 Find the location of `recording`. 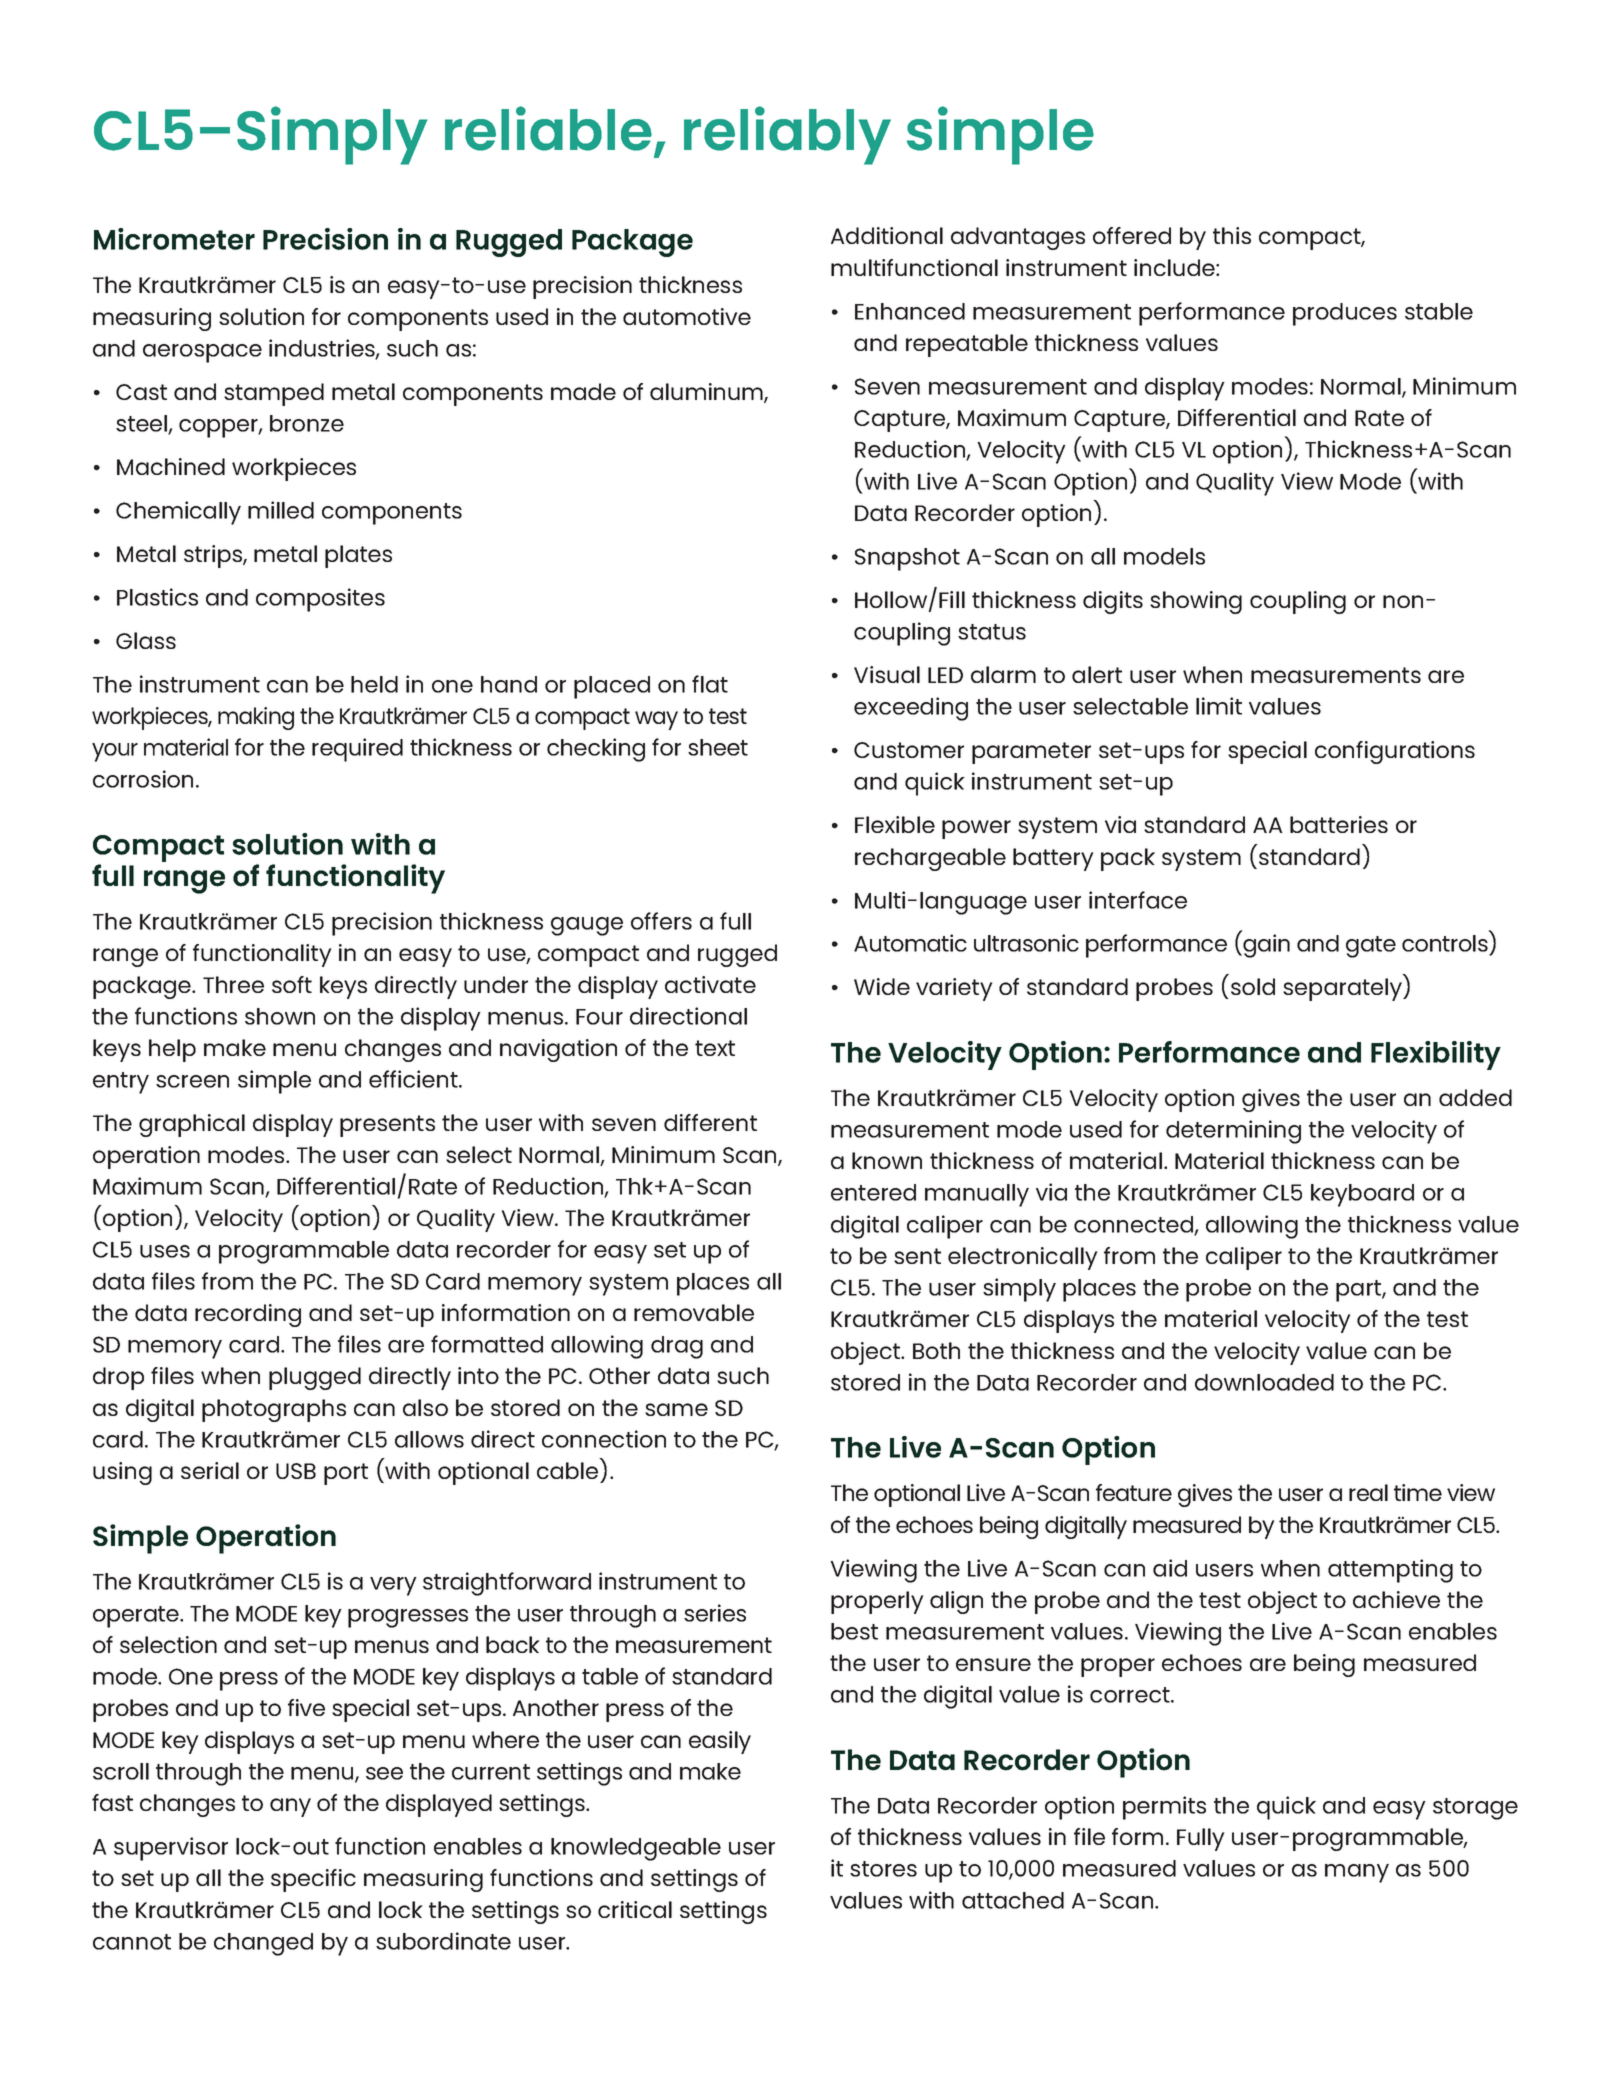

recording is located at coordinates (248, 1315).
